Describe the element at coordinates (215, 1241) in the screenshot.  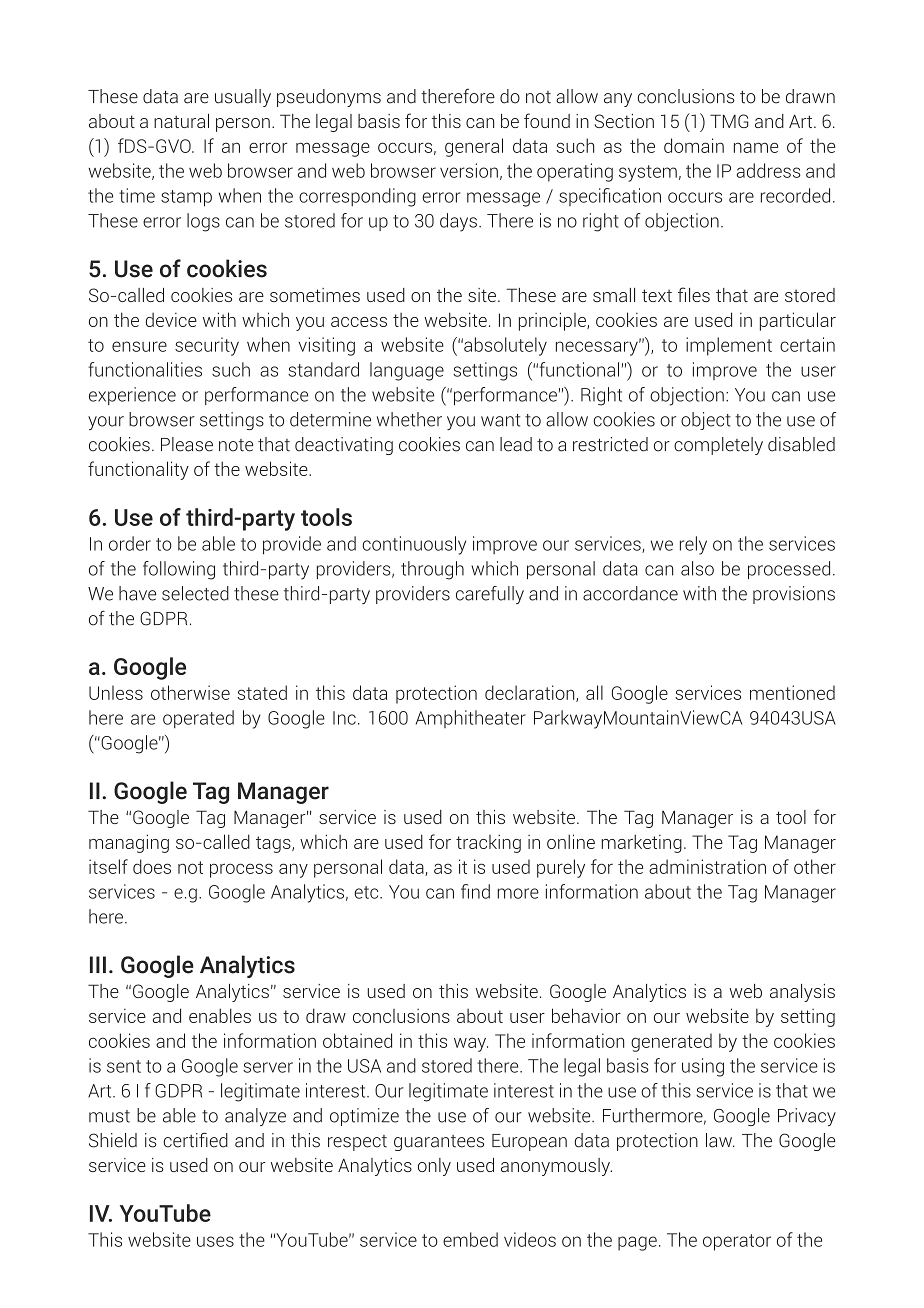
I see `uses` at that location.
